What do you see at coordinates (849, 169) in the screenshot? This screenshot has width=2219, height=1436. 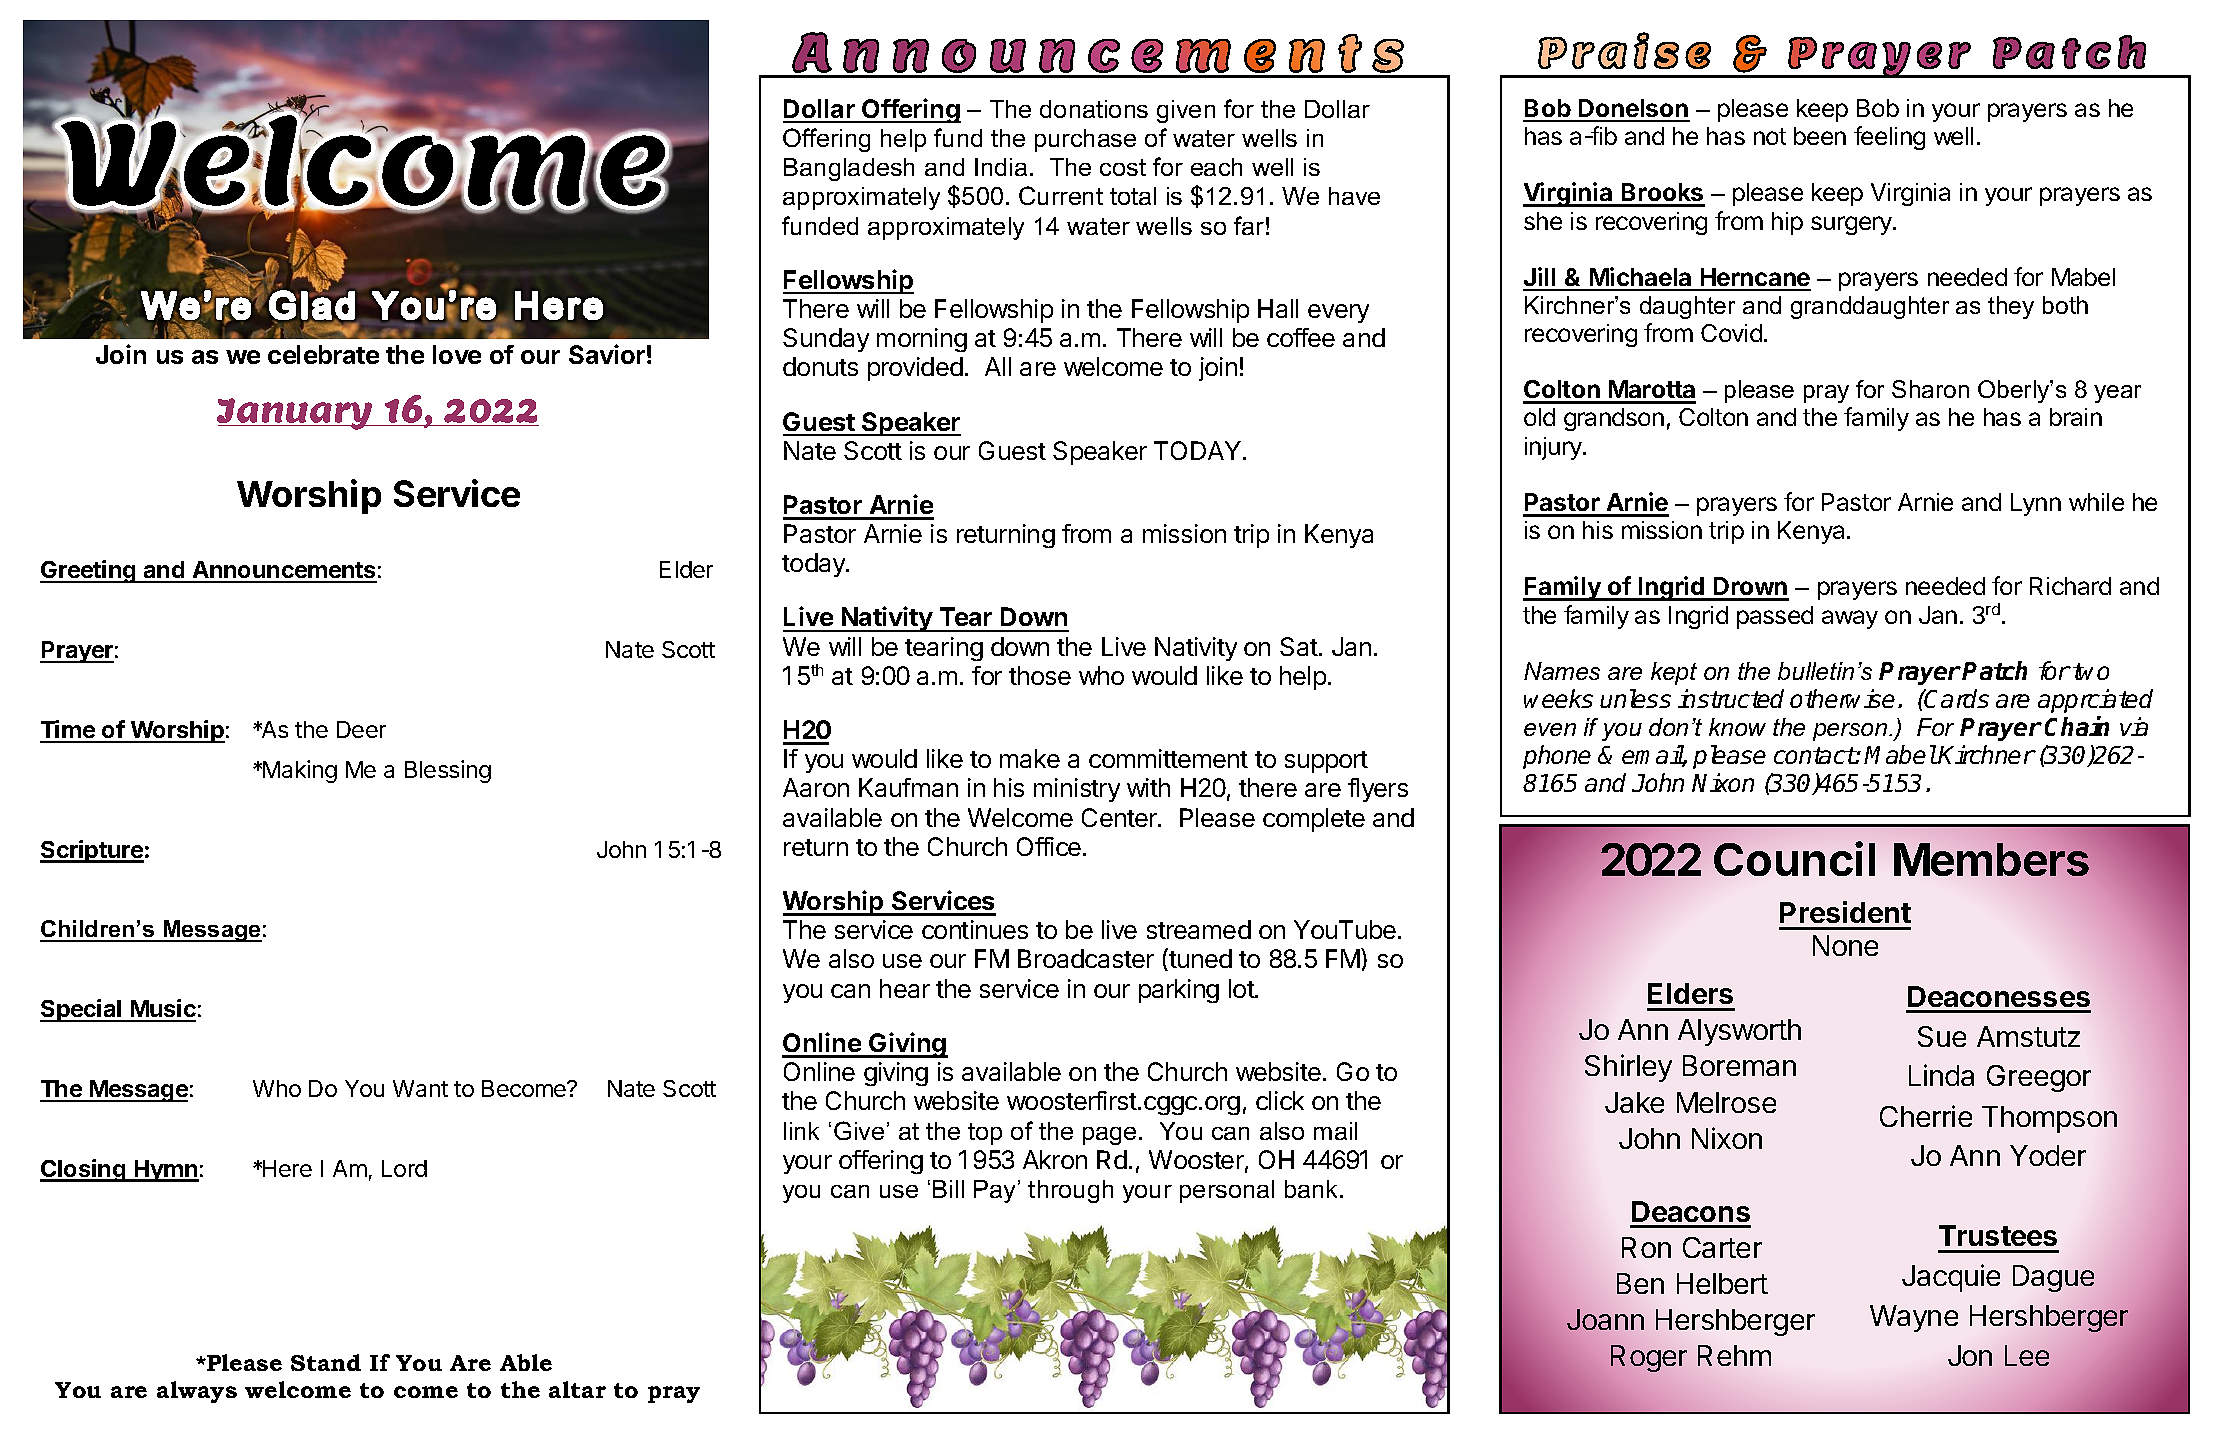 I see `Bangladesh` at bounding box center [849, 169].
